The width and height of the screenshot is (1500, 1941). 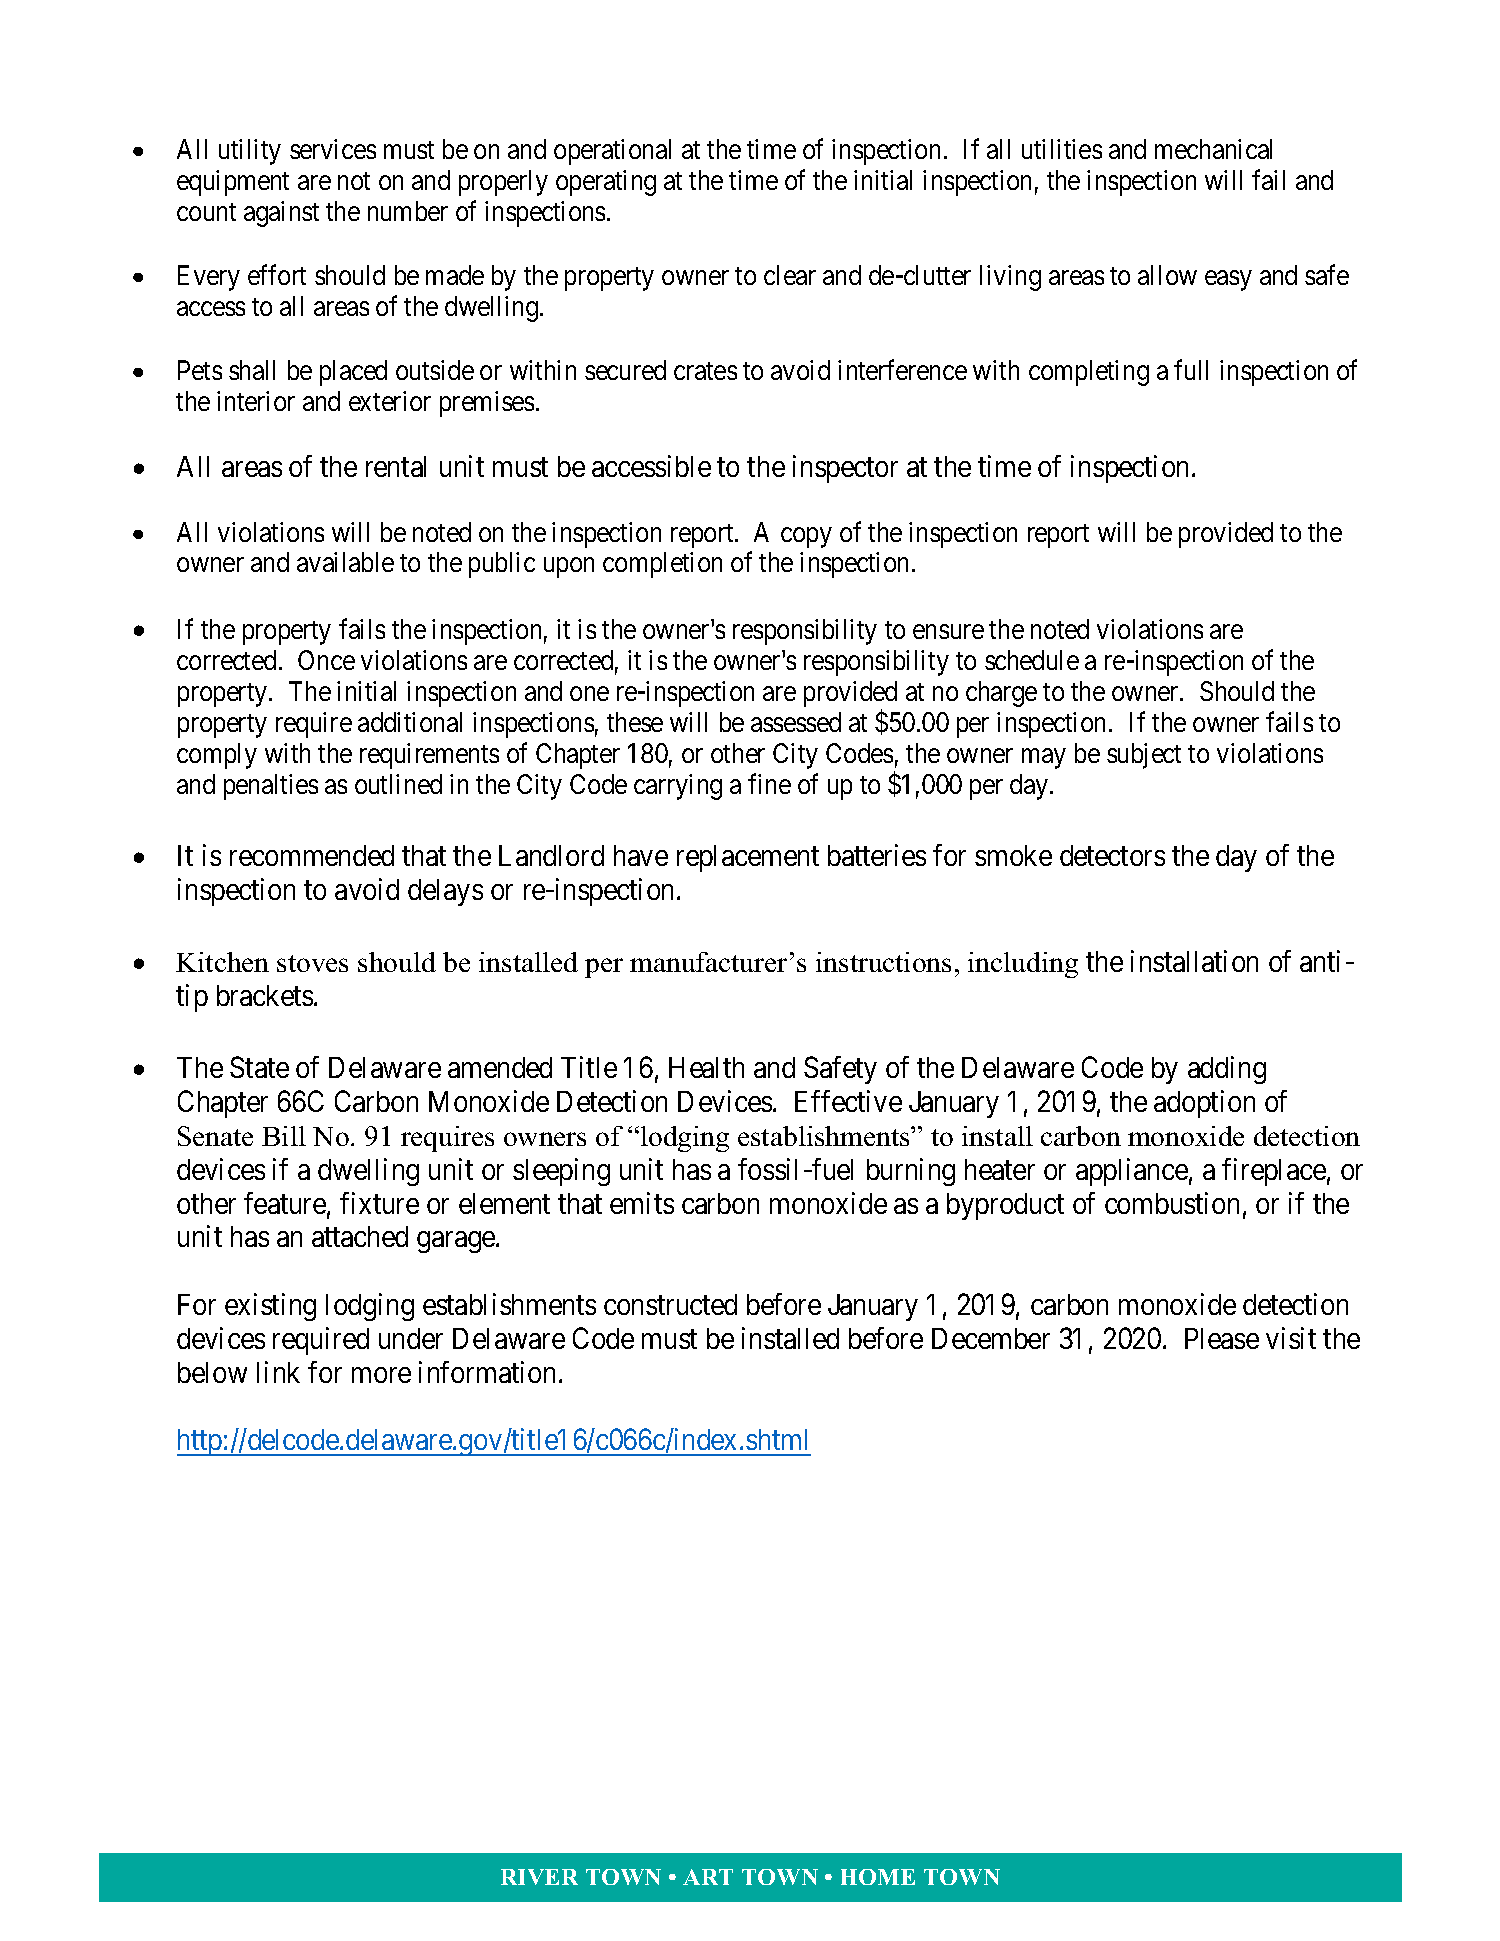 I want to click on appliance, so click(x=1132, y=1172).
